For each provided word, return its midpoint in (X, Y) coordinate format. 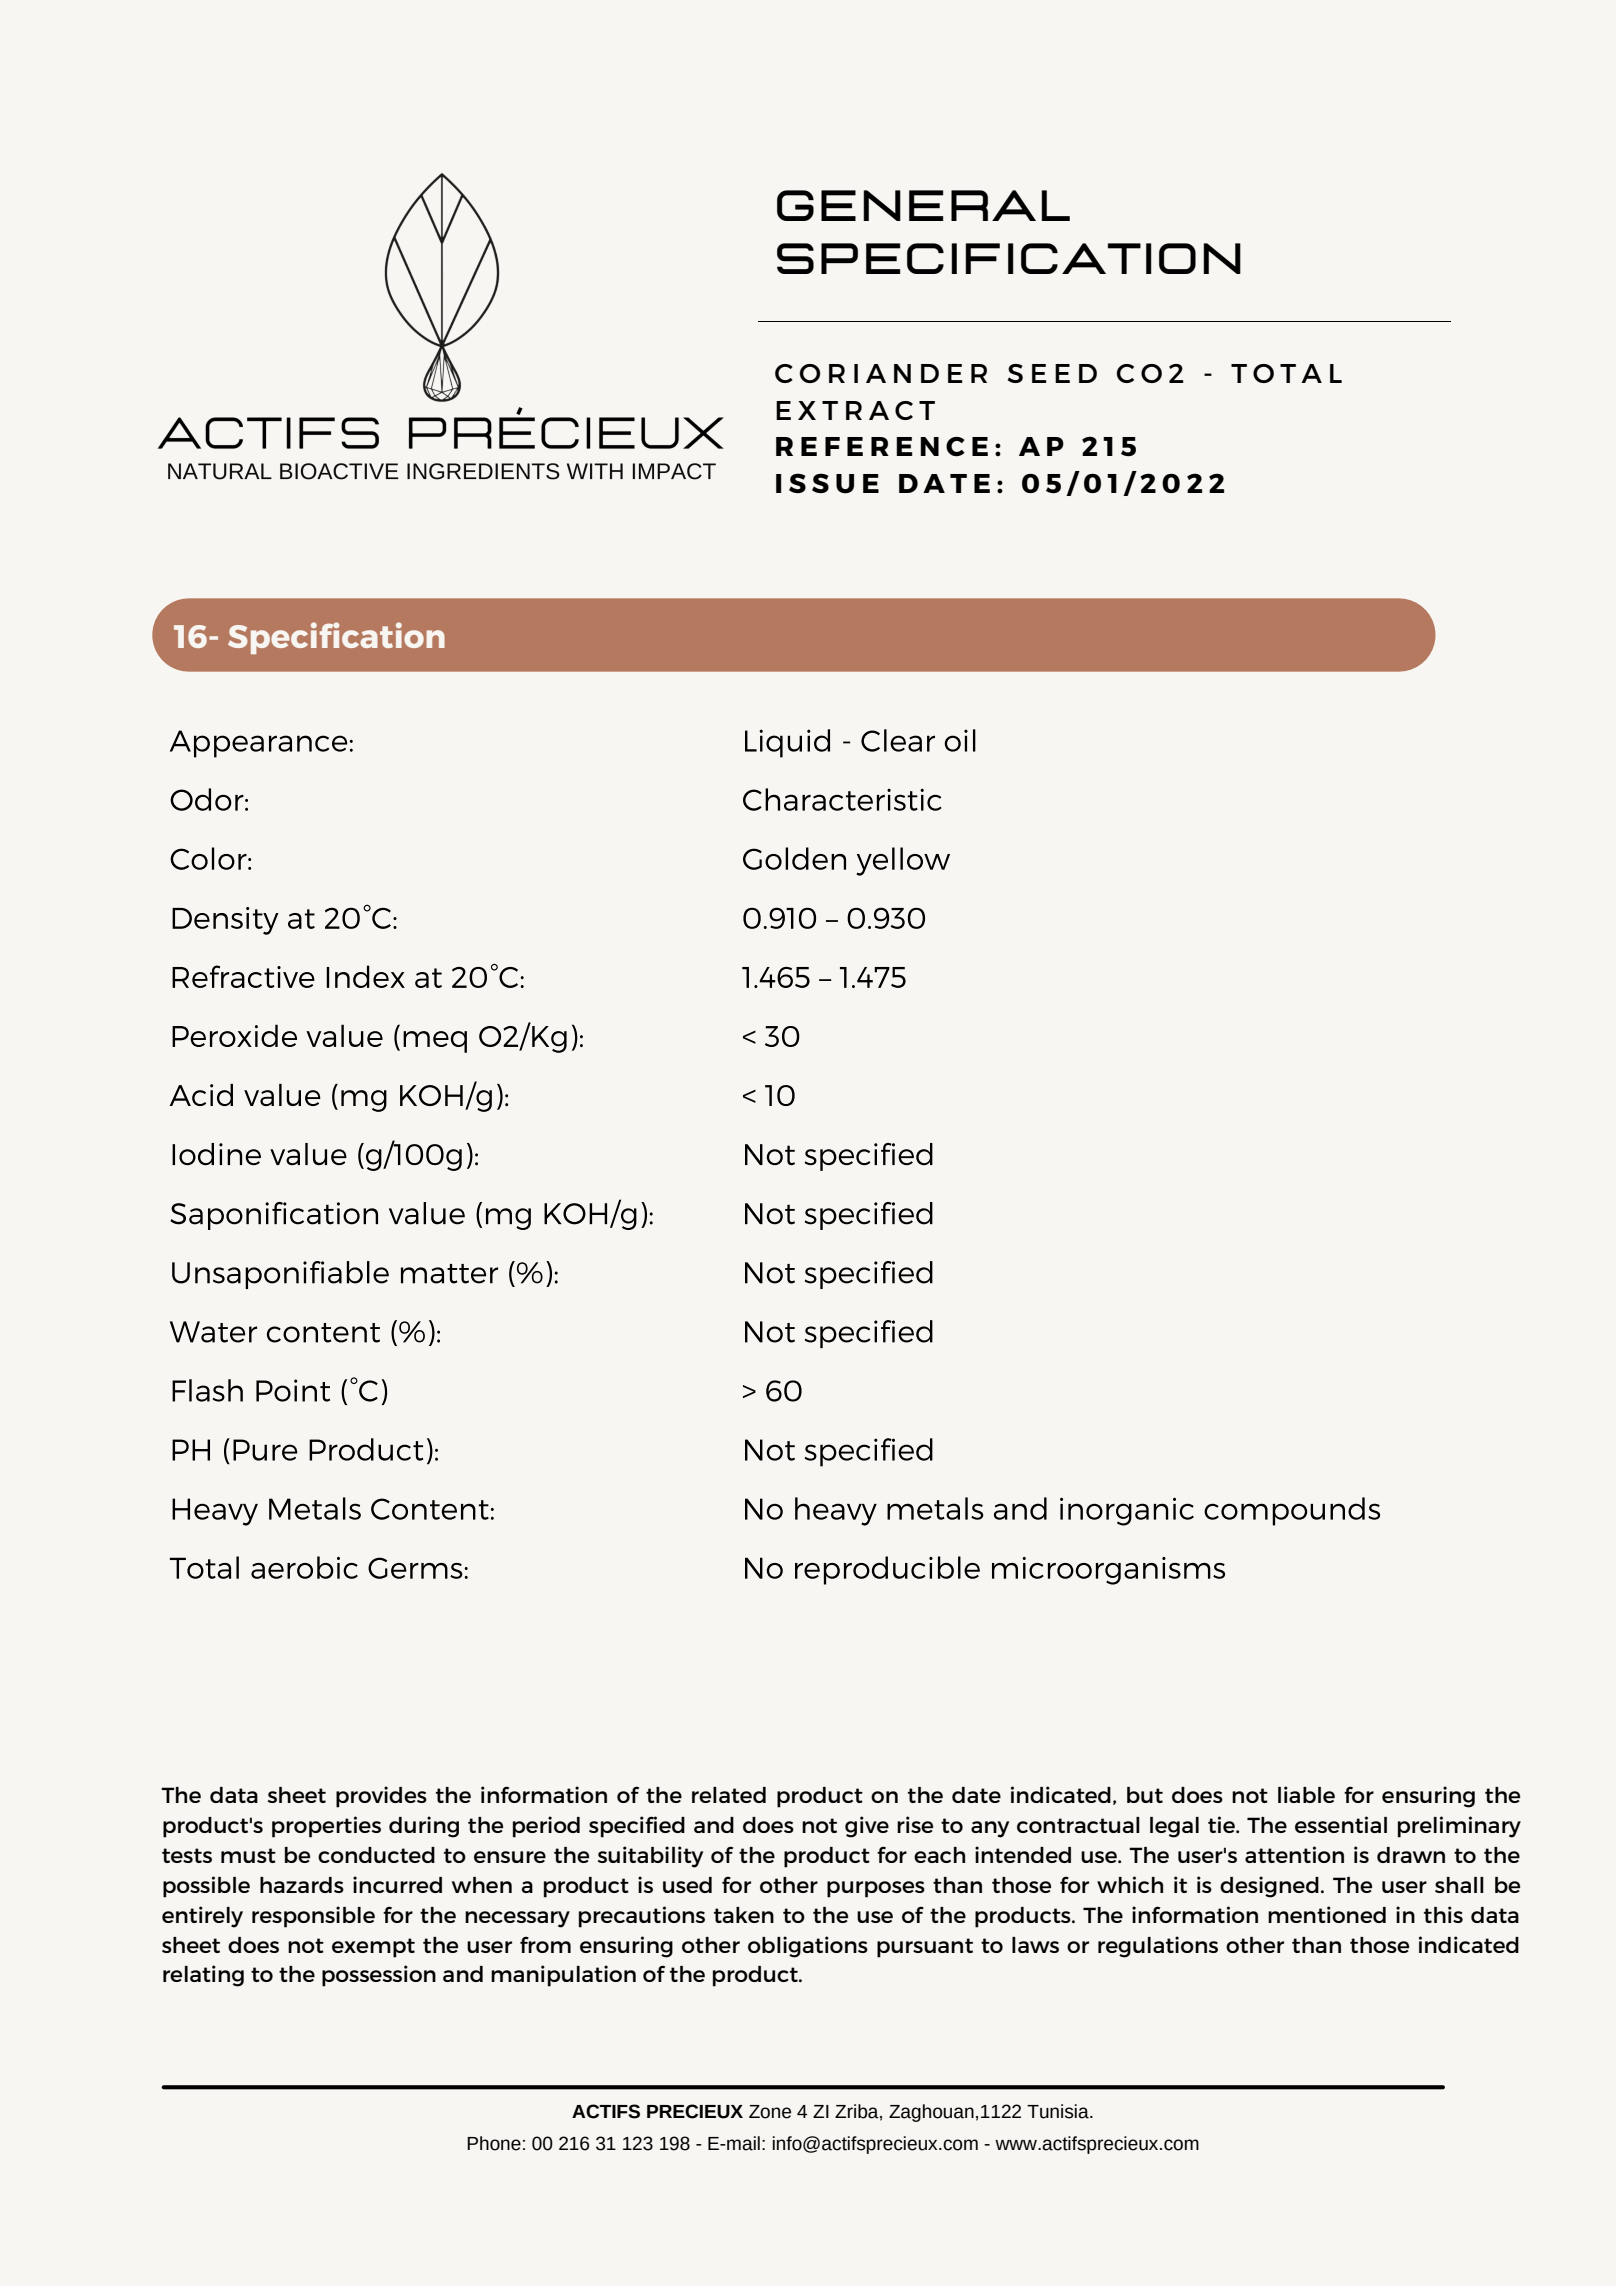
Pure (265, 1450)
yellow (903, 861)
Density (225, 921)
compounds (1292, 1511)
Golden (794, 858)
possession (379, 1976)
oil (960, 740)
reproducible (887, 1570)
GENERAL (923, 205)
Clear (898, 740)
